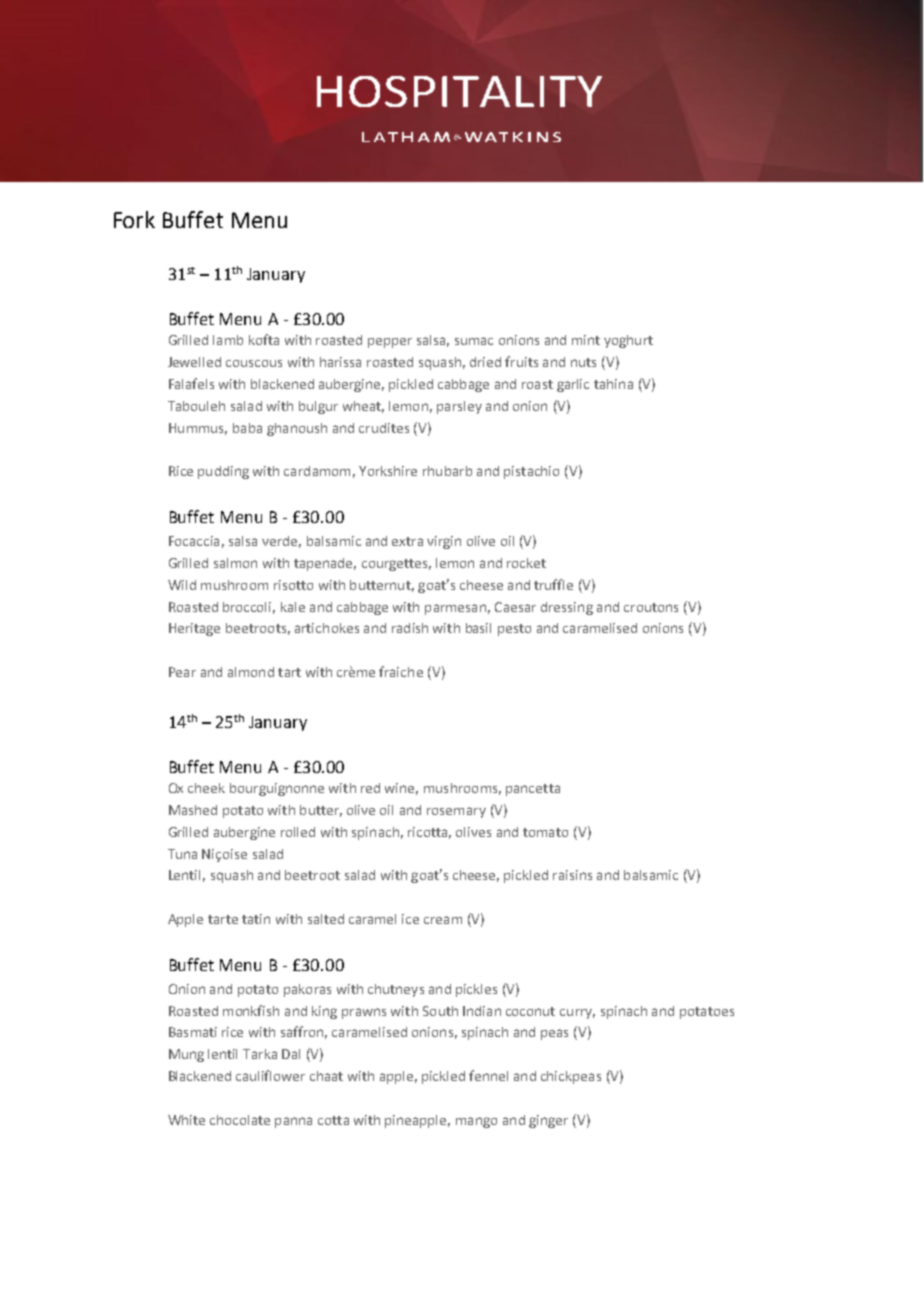  Describe the element at coordinates (586, 340) in the screenshot. I see `mint` at that location.
